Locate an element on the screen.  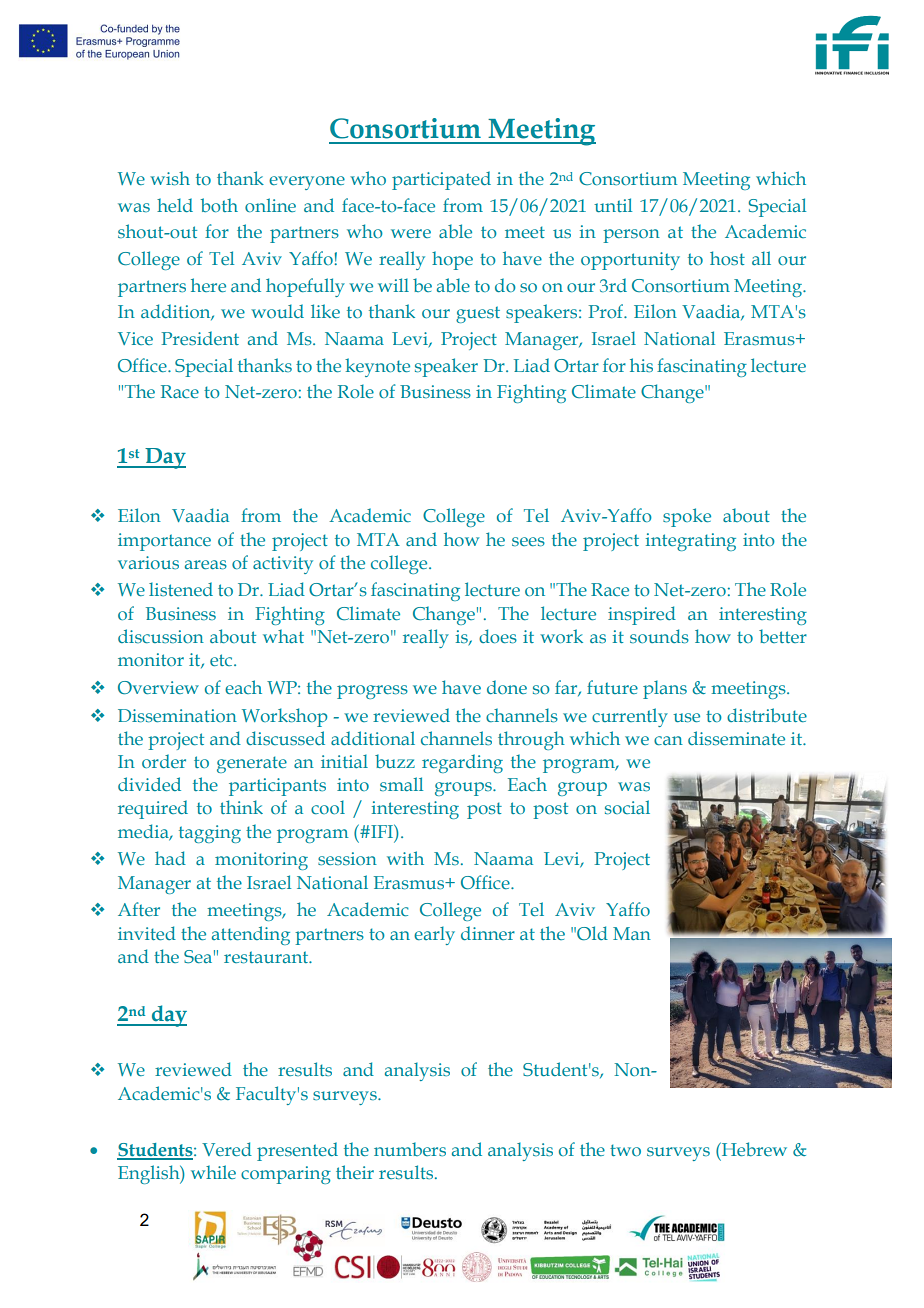
plans is located at coordinates (665, 689).
